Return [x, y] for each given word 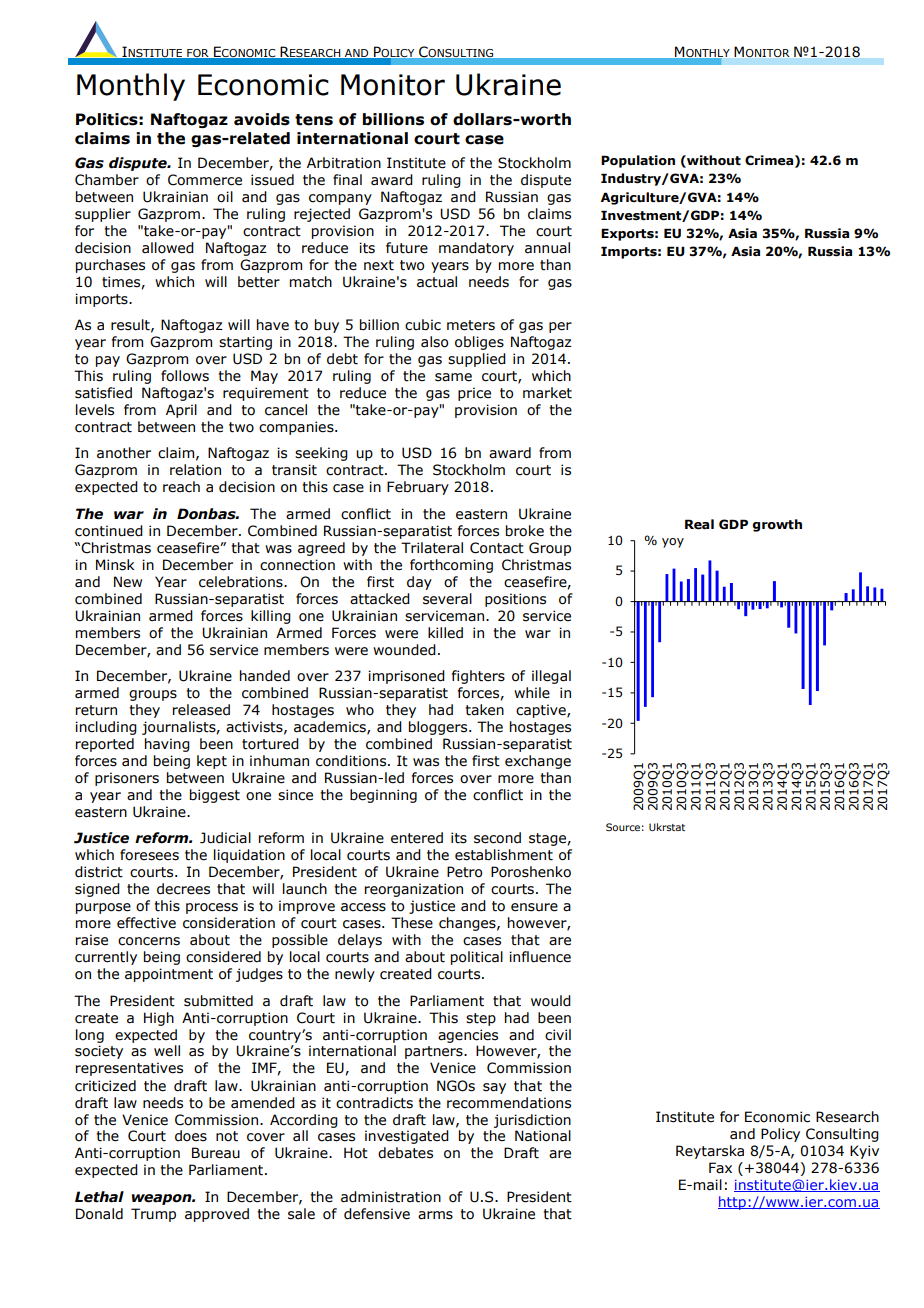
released [201, 710]
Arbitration [344, 163]
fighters [478, 677]
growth [777, 525]
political [477, 958]
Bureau [216, 1153]
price [474, 394]
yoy [673, 543]
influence [540, 957]
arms [435, 1215]
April [181, 411]
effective [146, 923]
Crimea [769, 160]
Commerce [205, 180]
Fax [720, 1168]
